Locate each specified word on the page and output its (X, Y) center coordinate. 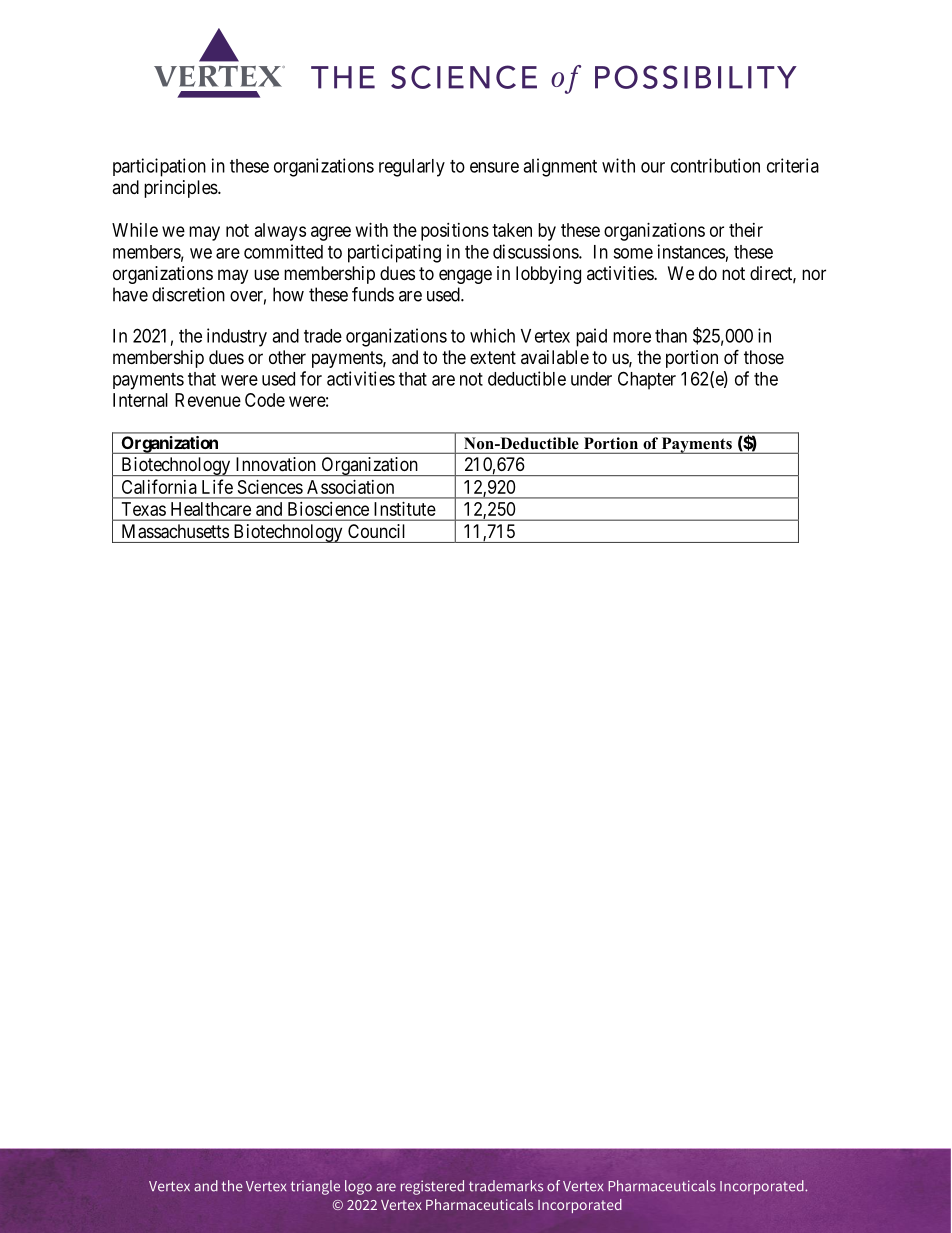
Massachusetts (175, 531)
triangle (315, 1187)
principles (181, 189)
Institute (405, 509)
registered (432, 1187)
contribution (715, 165)
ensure (494, 167)
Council (376, 531)
